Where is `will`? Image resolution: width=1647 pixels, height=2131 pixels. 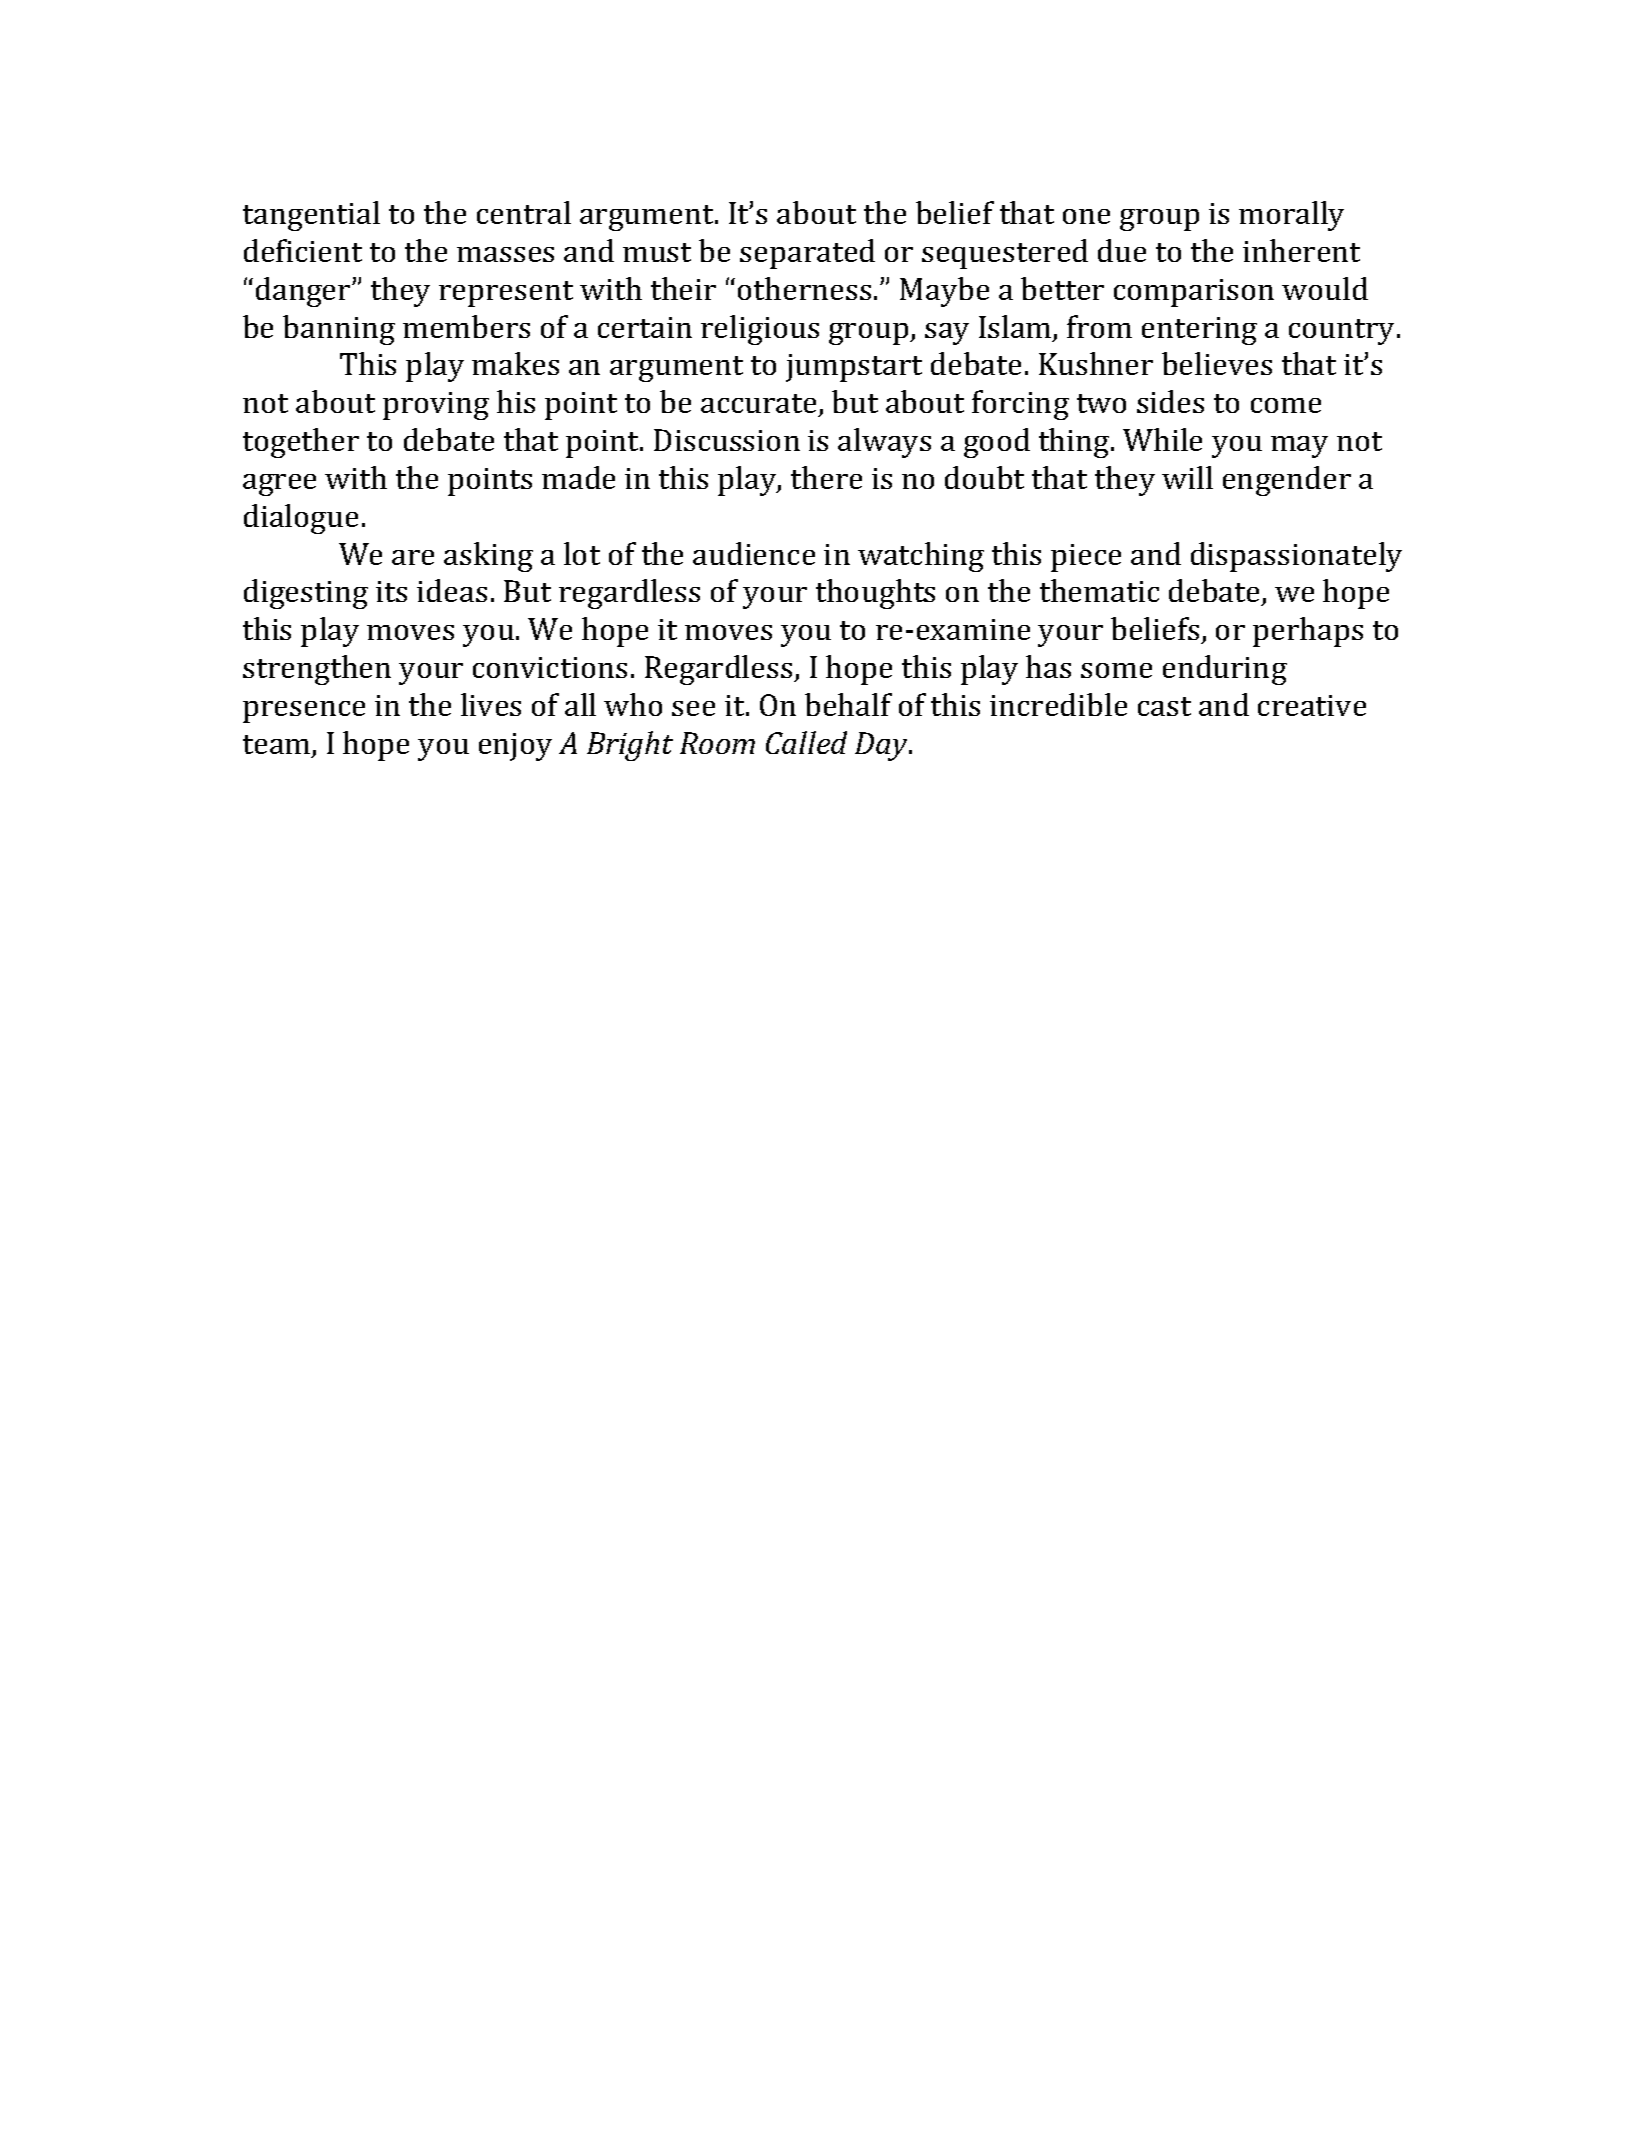 will is located at coordinates (1187, 477).
